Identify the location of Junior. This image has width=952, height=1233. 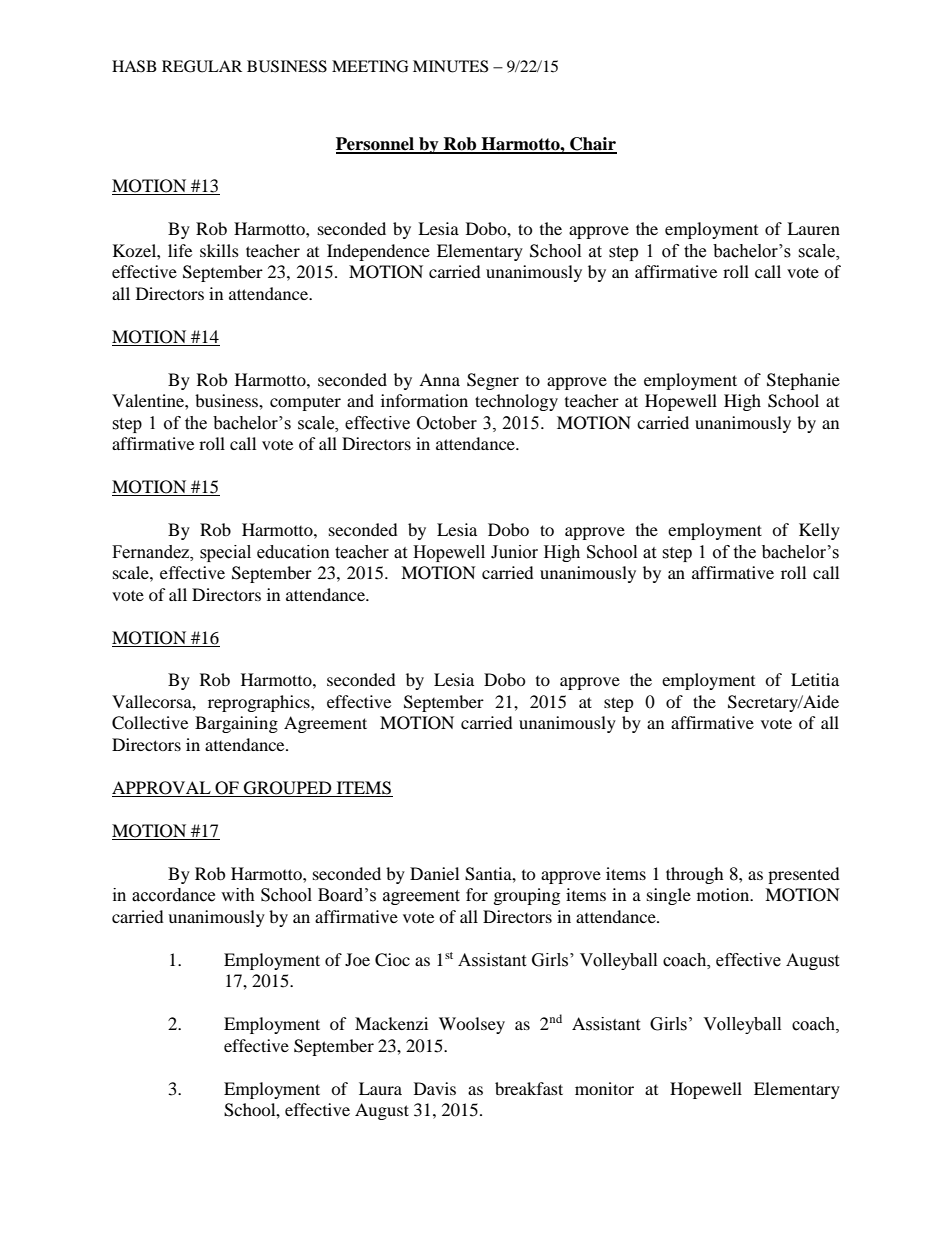
(514, 552).
